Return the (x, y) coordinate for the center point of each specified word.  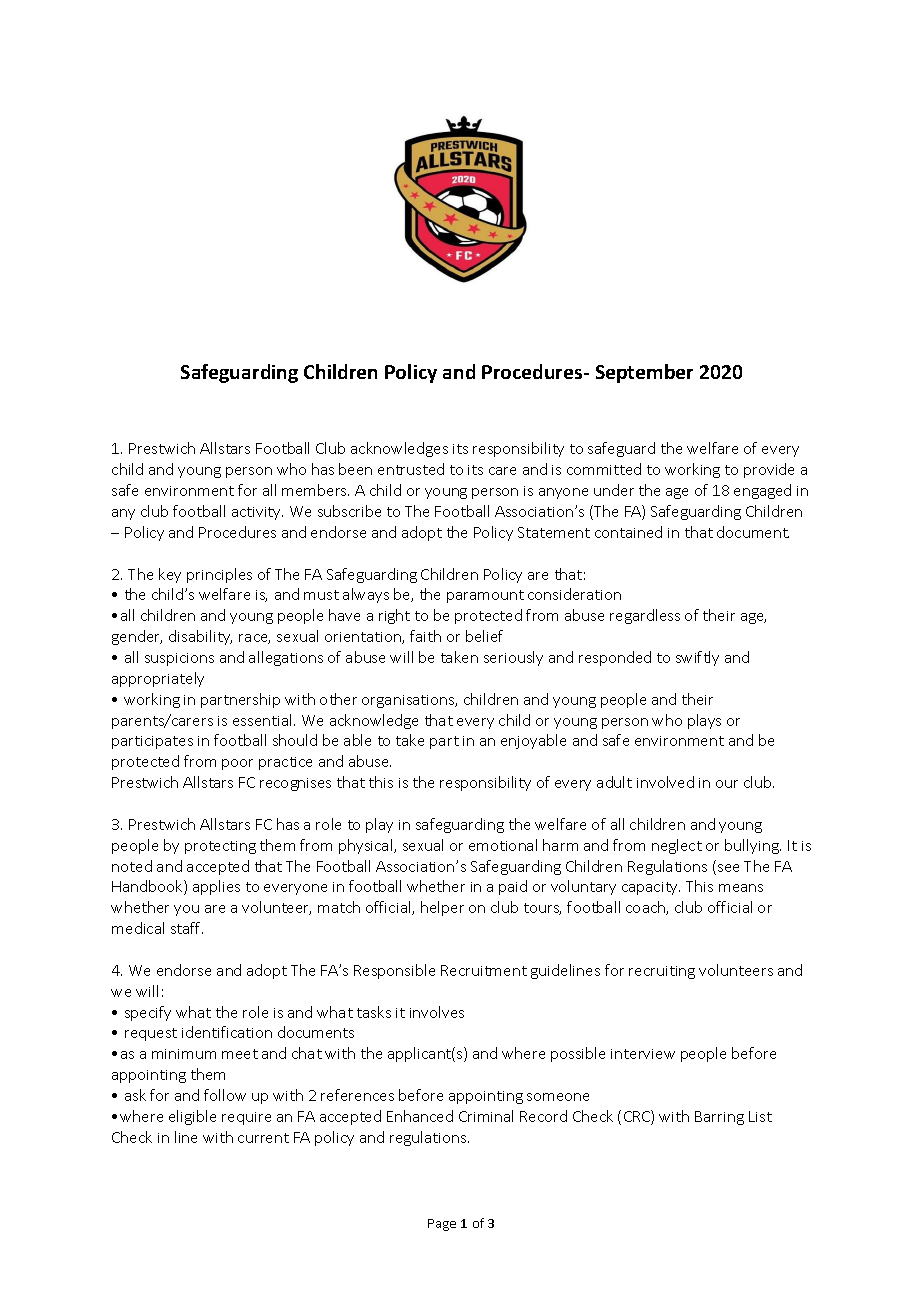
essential (264, 720)
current (263, 1138)
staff (187, 928)
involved (665, 782)
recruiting (662, 972)
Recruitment (484, 970)
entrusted (411, 469)
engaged (762, 491)
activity (257, 513)
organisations (409, 701)
